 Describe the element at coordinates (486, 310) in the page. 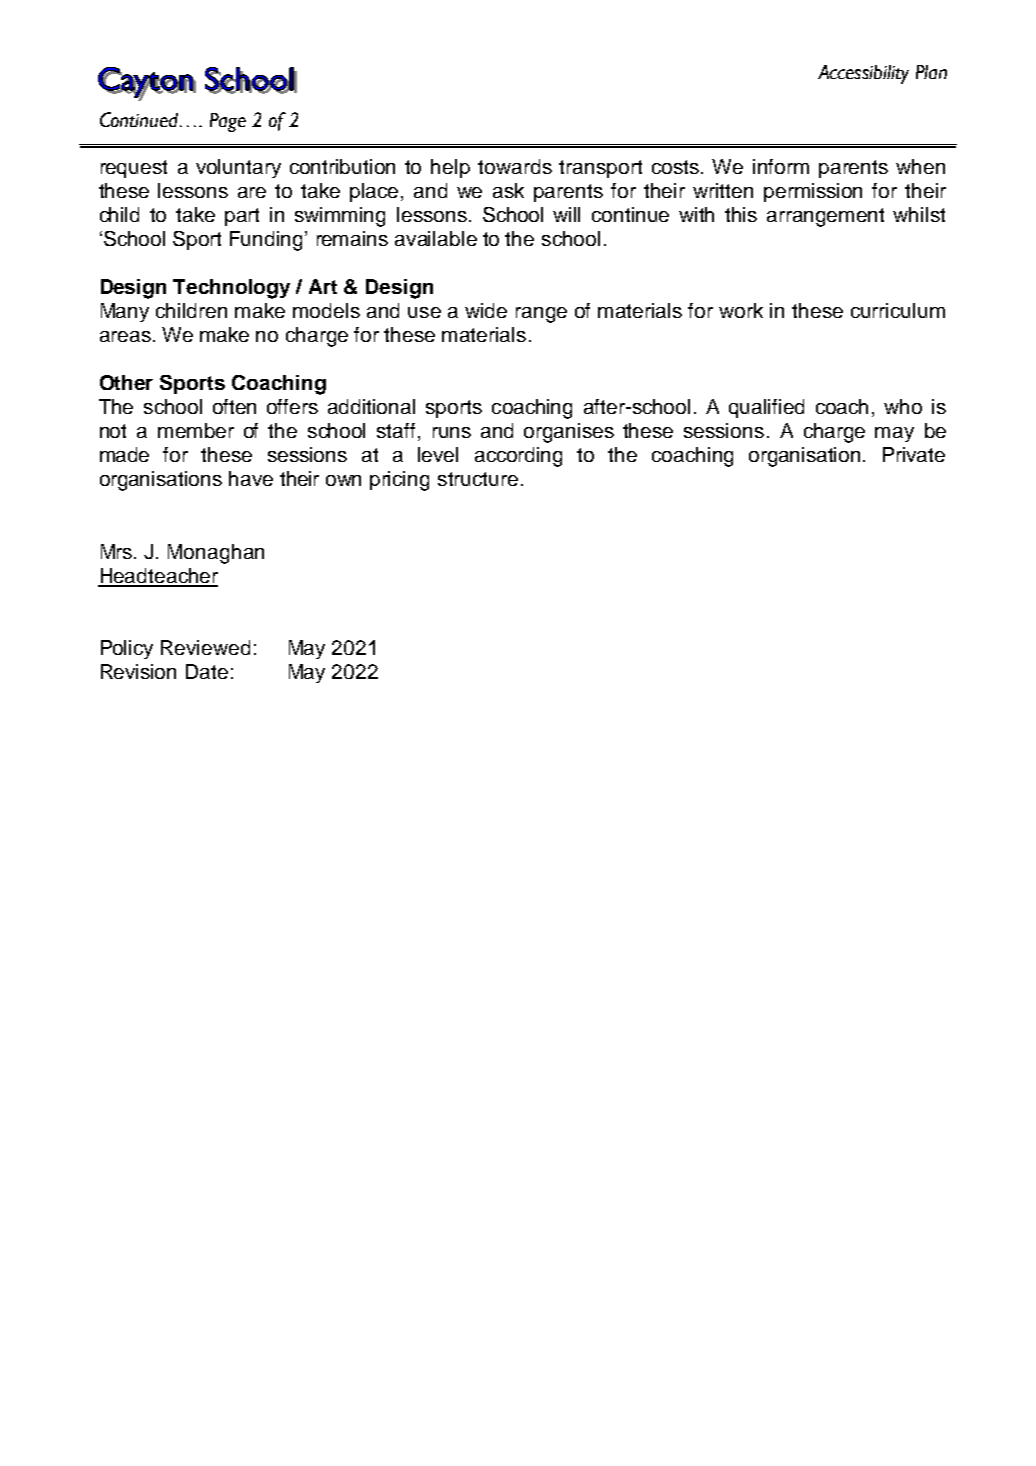

I see `wide` at that location.
